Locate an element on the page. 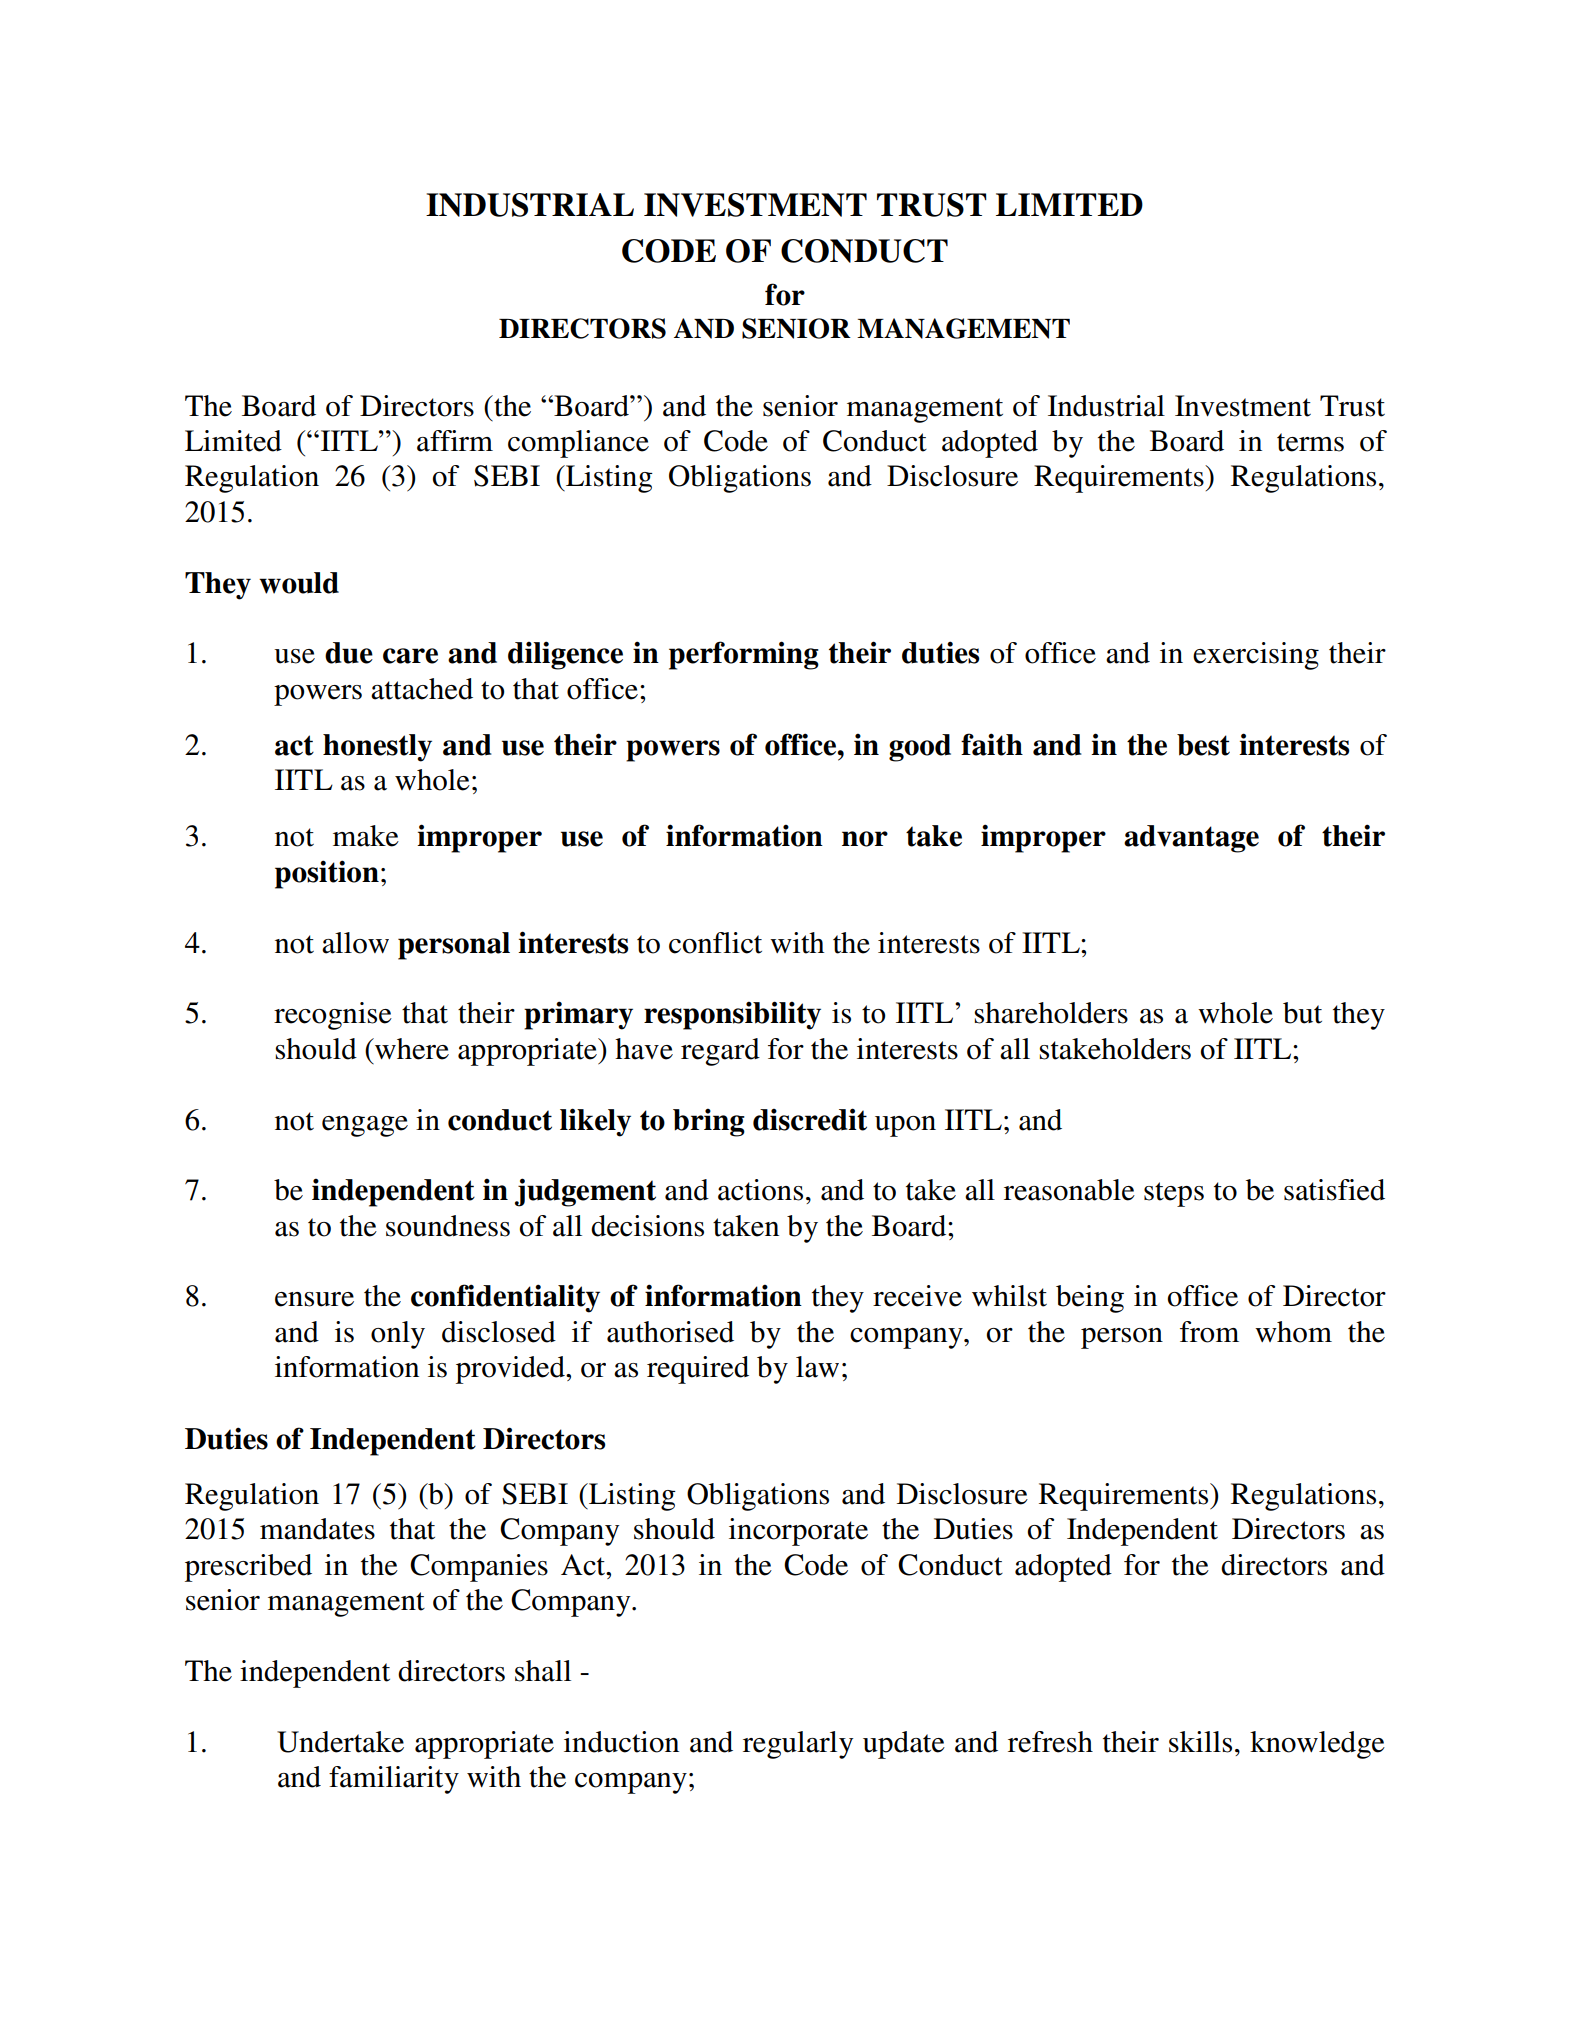 The image size is (1570, 2032). skills is located at coordinates (1200, 1742).
